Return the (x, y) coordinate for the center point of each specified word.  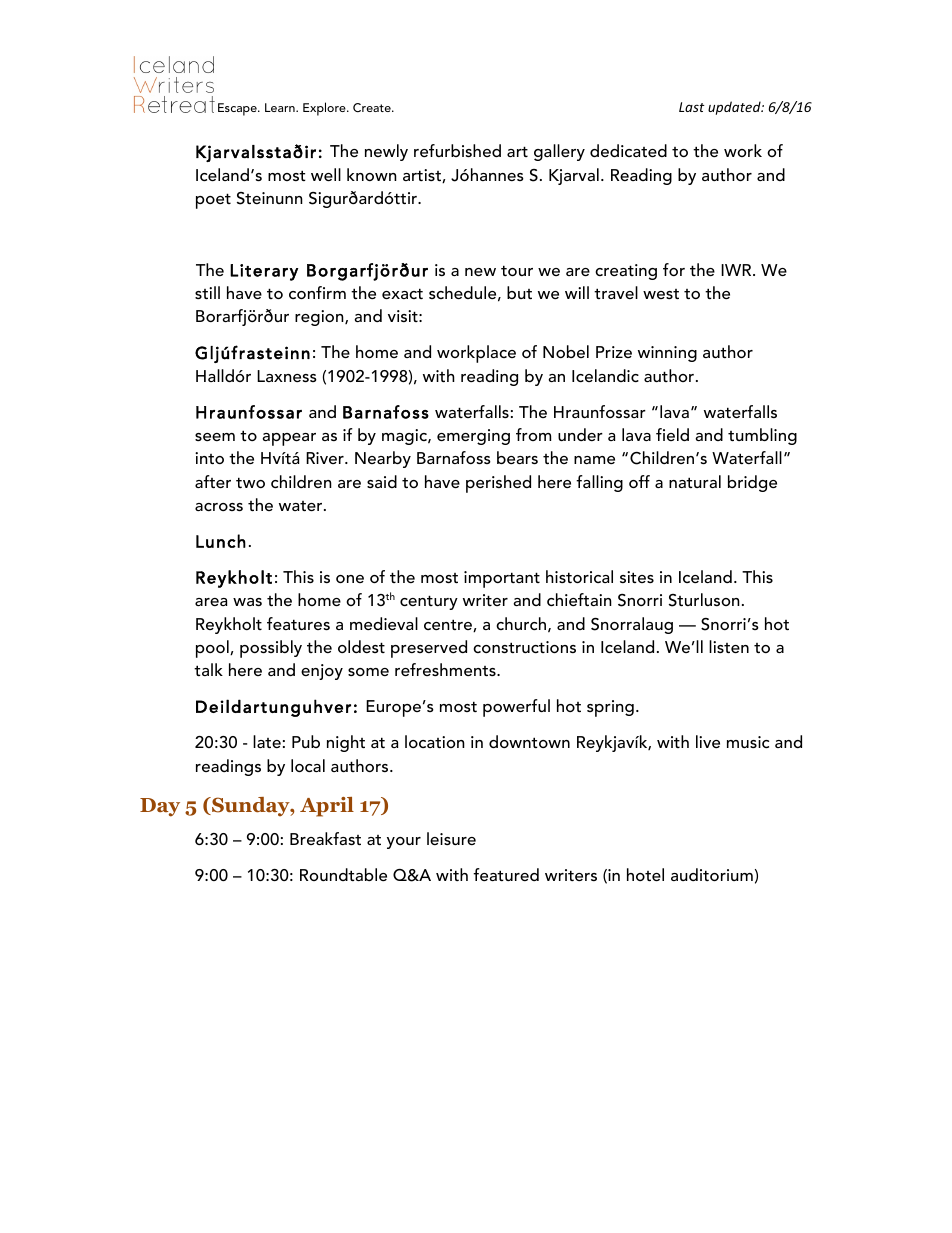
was (247, 602)
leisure (451, 838)
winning (667, 354)
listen (729, 646)
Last (692, 107)
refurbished (457, 150)
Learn (281, 107)
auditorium (712, 874)
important (502, 579)
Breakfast (325, 838)
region (320, 318)
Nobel (566, 351)
